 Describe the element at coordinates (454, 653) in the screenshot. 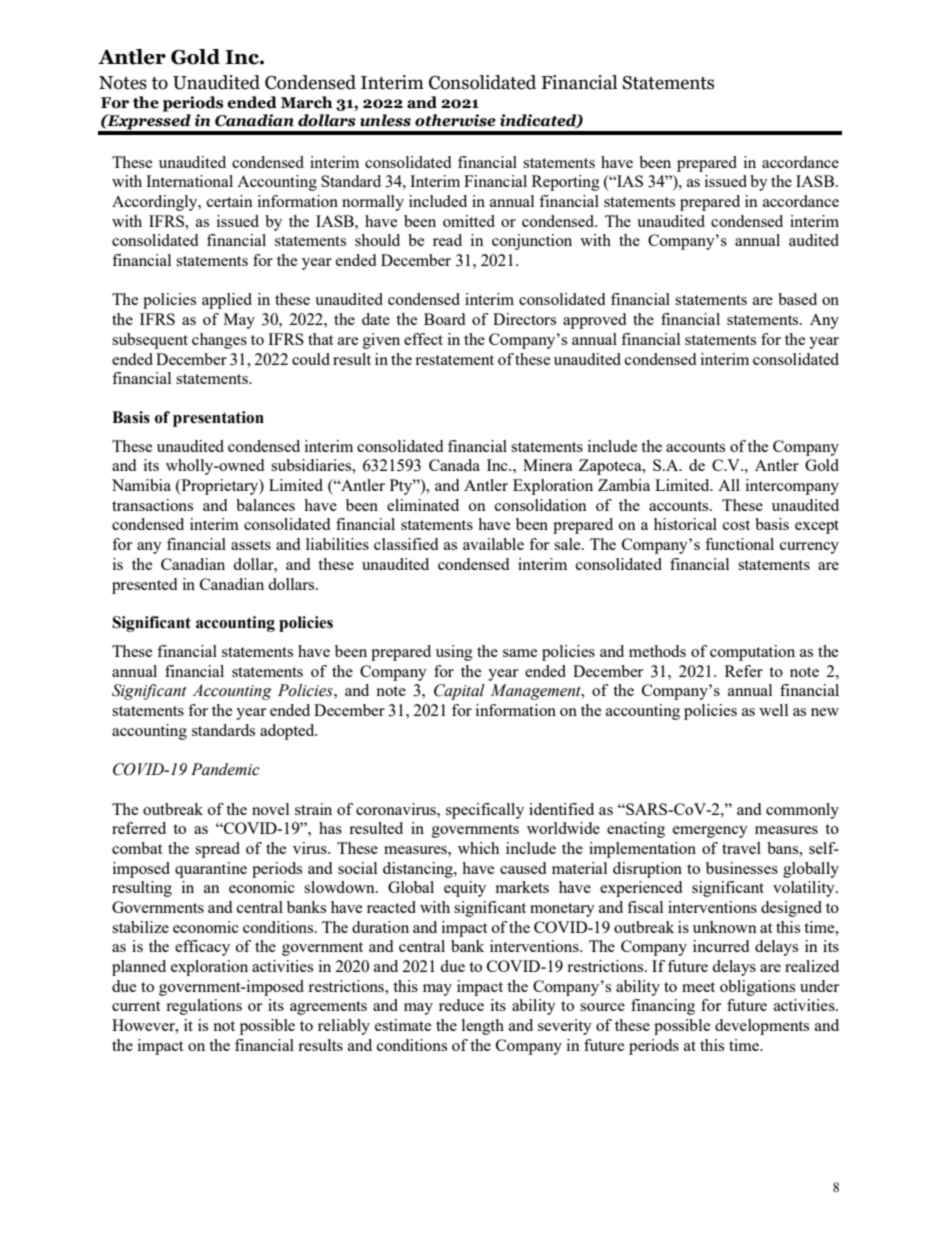

I see `using` at that location.
